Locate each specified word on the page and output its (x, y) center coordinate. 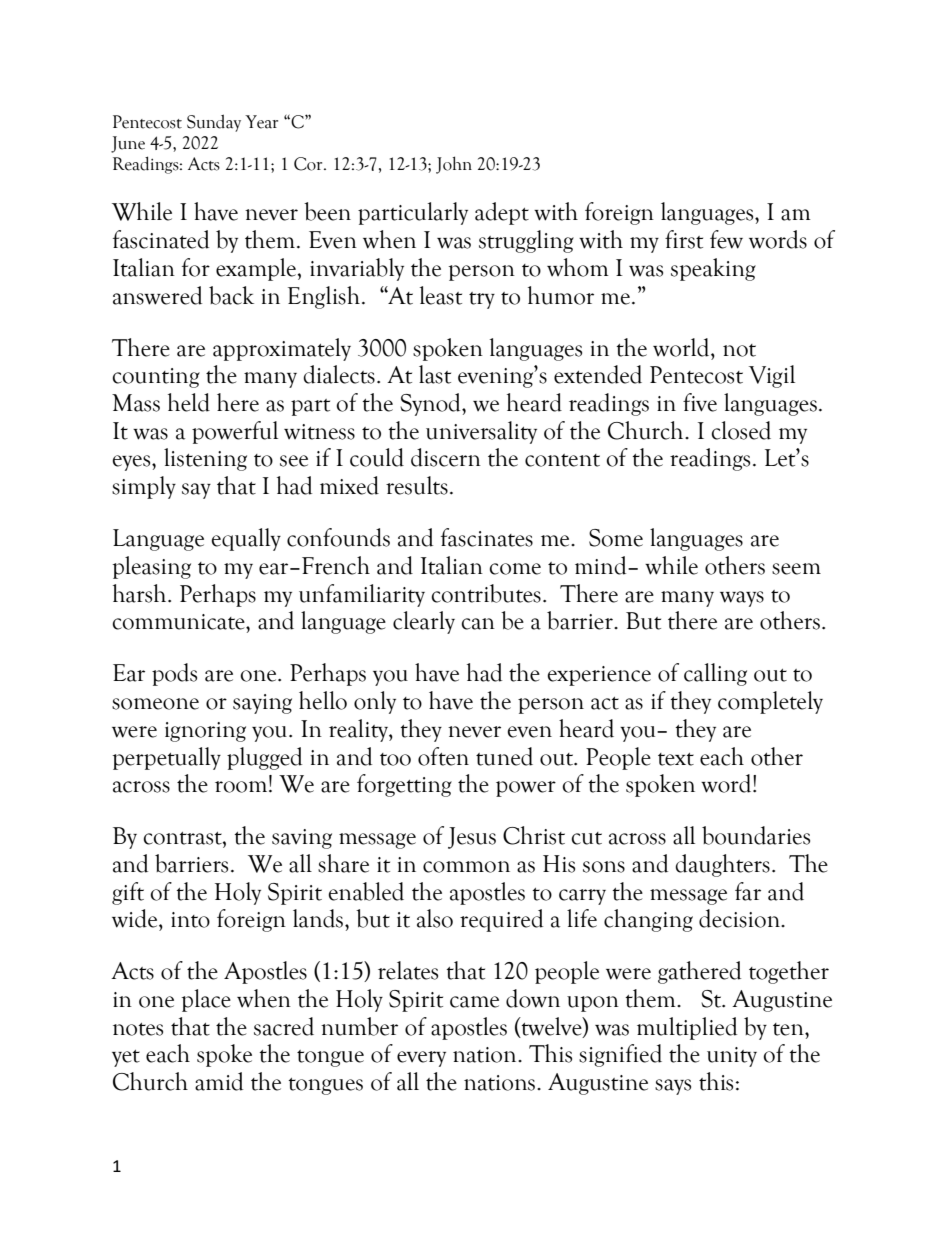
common (466, 867)
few (726, 239)
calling (715, 674)
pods (174, 674)
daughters (722, 865)
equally (246, 539)
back (231, 295)
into (190, 920)
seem (796, 569)
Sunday (214, 123)
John (454, 165)
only (375, 702)
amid (219, 1081)
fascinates (487, 537)
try (482, 300)
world (682, 347)
